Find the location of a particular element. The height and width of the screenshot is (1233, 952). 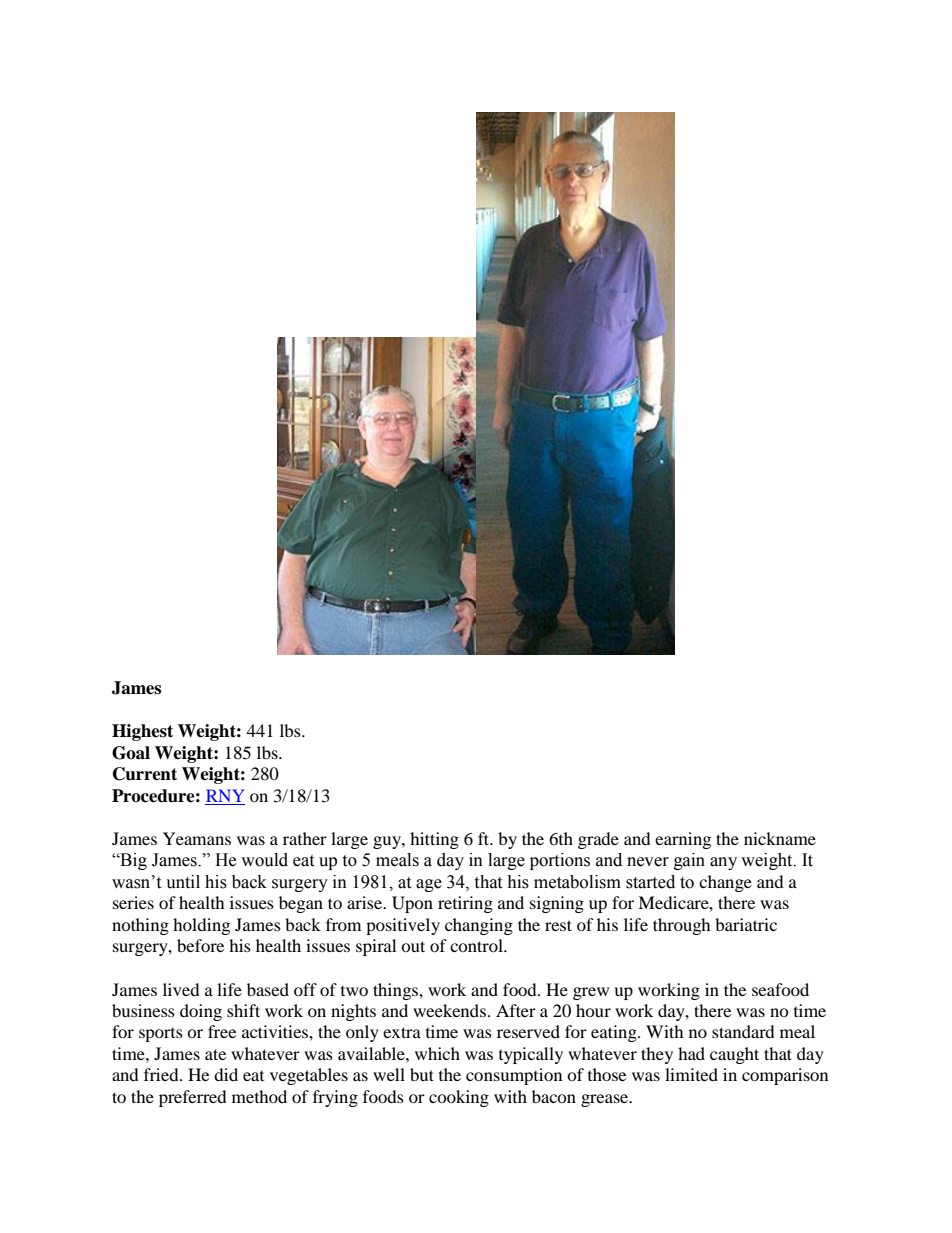

weekends is located at coordinates (449, 1010).
